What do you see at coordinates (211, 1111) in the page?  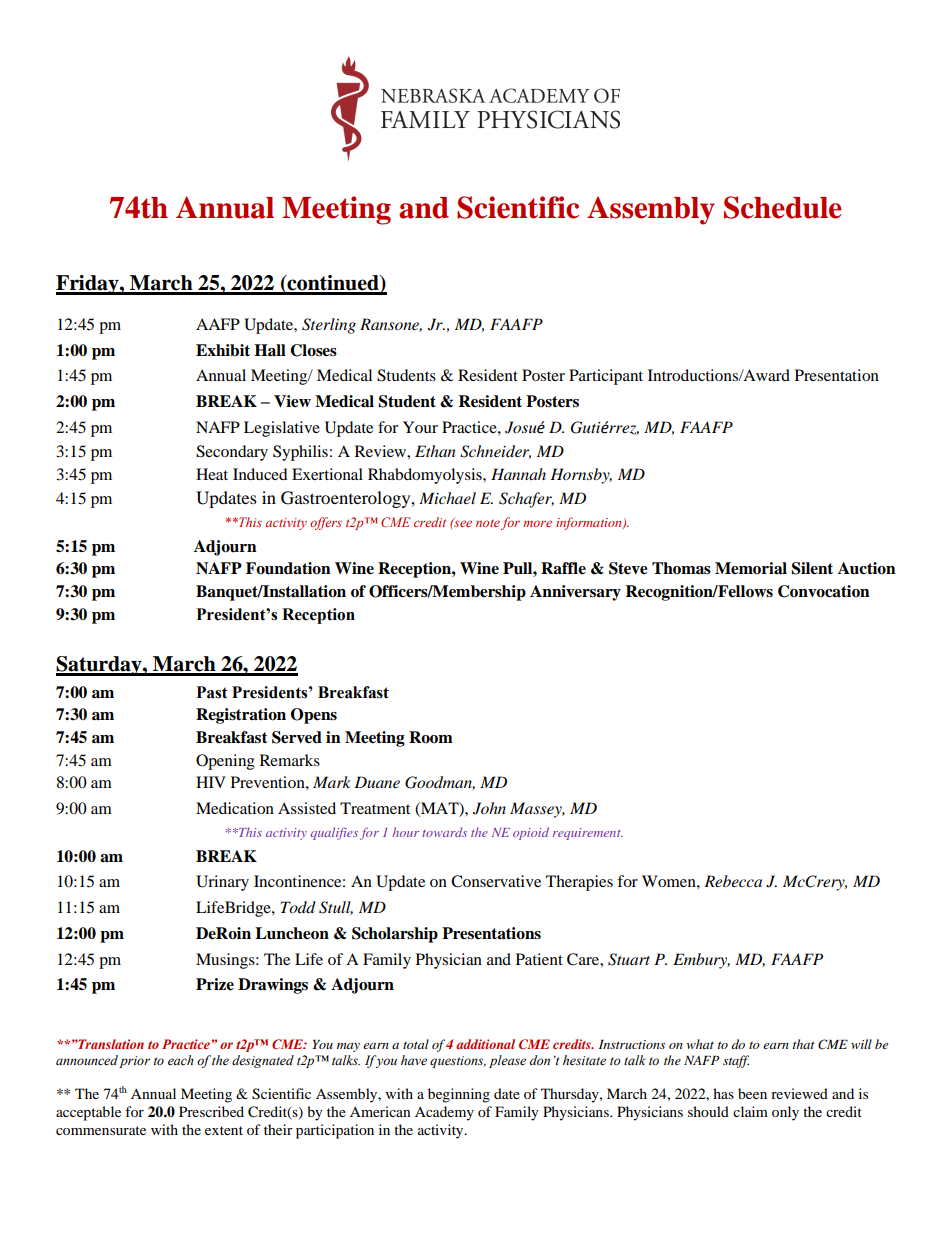 I see `Prescribed` at bounding box center [211, 1111].
